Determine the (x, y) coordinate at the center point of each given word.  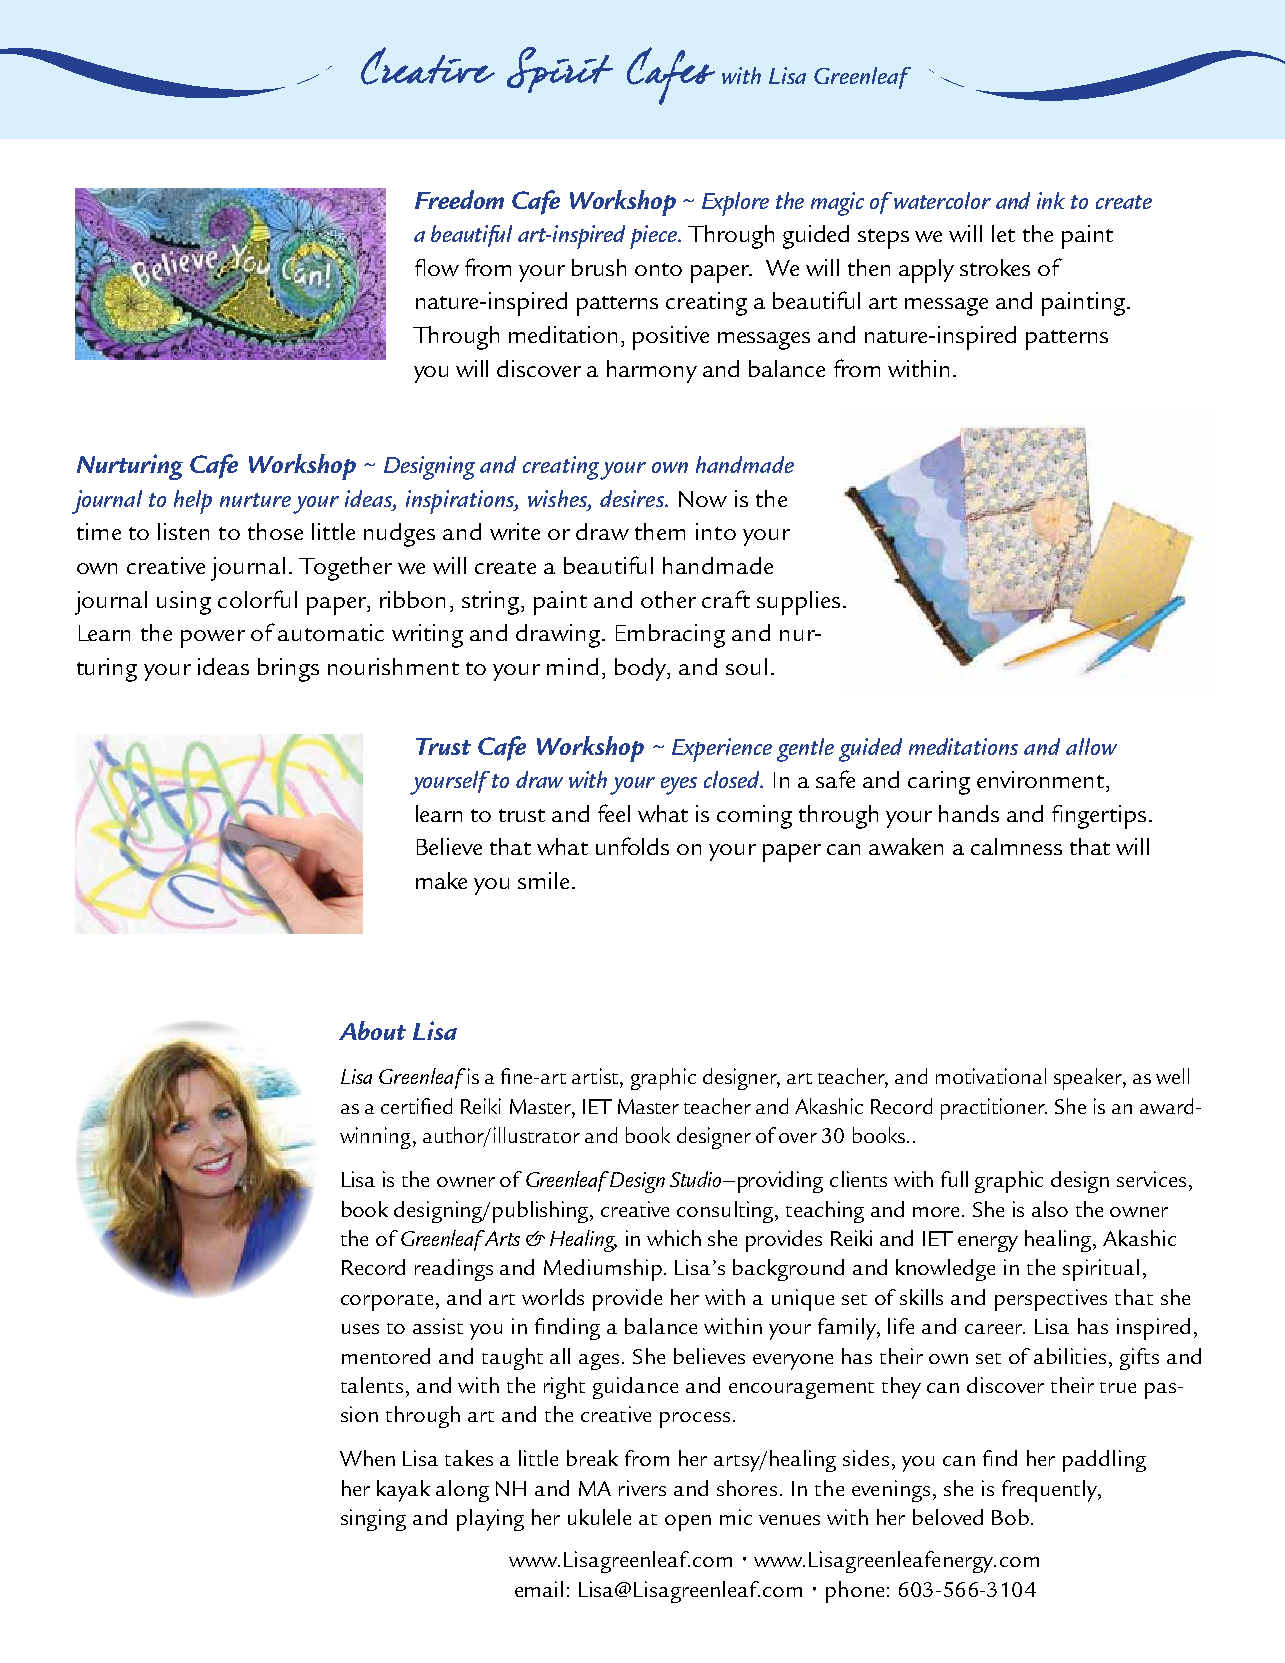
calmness (1016, 846)
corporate (387, 1302)
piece (654, 237)
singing (373, 1520)
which (674, 1238)
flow (437, 267)
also (1050, 1209)
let (1003, 233)
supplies (798, 603)
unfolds (632, 846)
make (441, 880)
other (668, 599)
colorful (257, 599)
